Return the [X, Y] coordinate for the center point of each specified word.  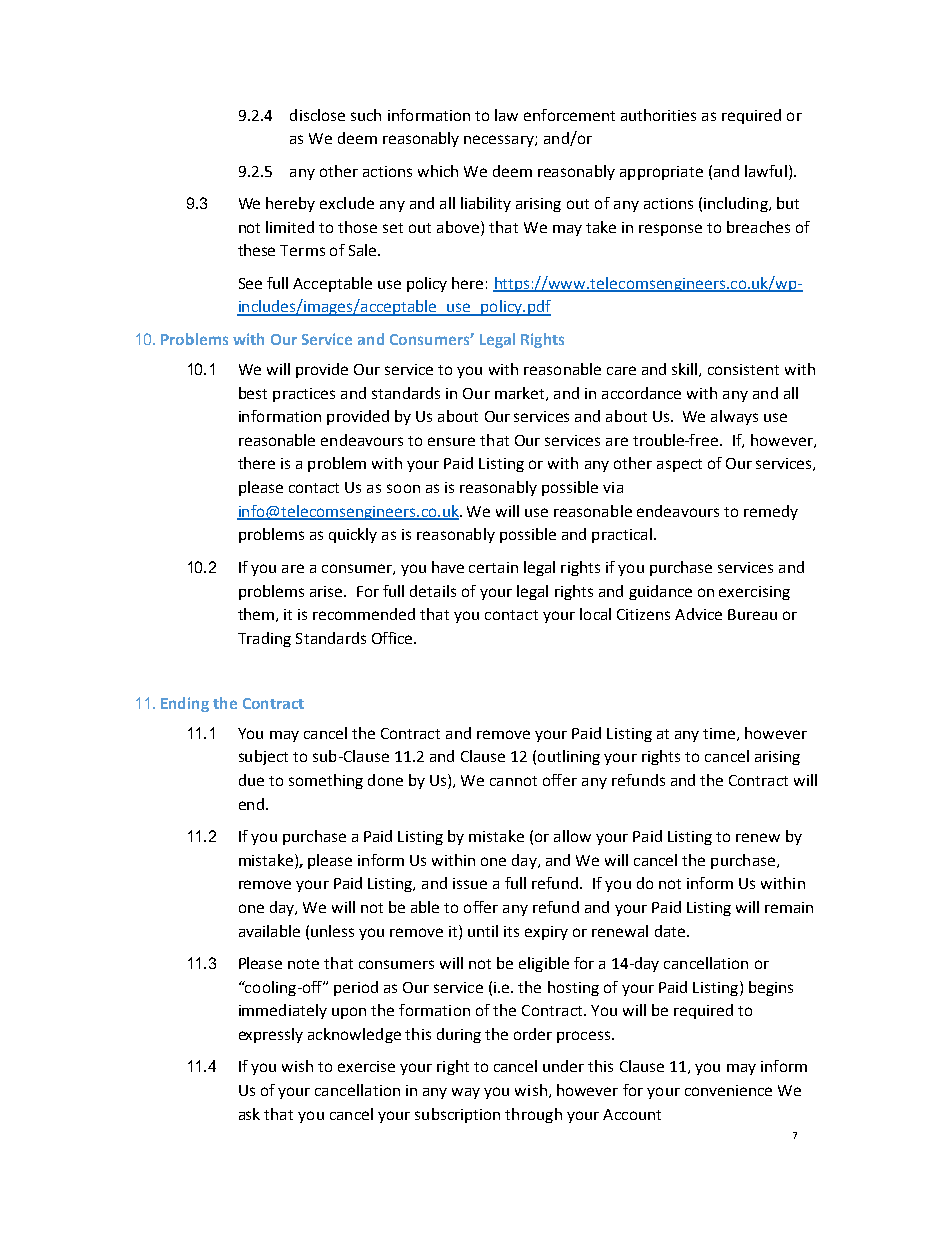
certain [493, 567]
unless [332, 931]
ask [249, 1114]
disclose [317, 115]
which [438, 171]
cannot [513, 781]
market [521, 394]
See [250, 283]
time [720, 734]
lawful [766, 171]
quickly [353, 535]
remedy [771, 512]
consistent [743, 369]
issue [470, 883]
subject [263, 757]
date [671, 931]
